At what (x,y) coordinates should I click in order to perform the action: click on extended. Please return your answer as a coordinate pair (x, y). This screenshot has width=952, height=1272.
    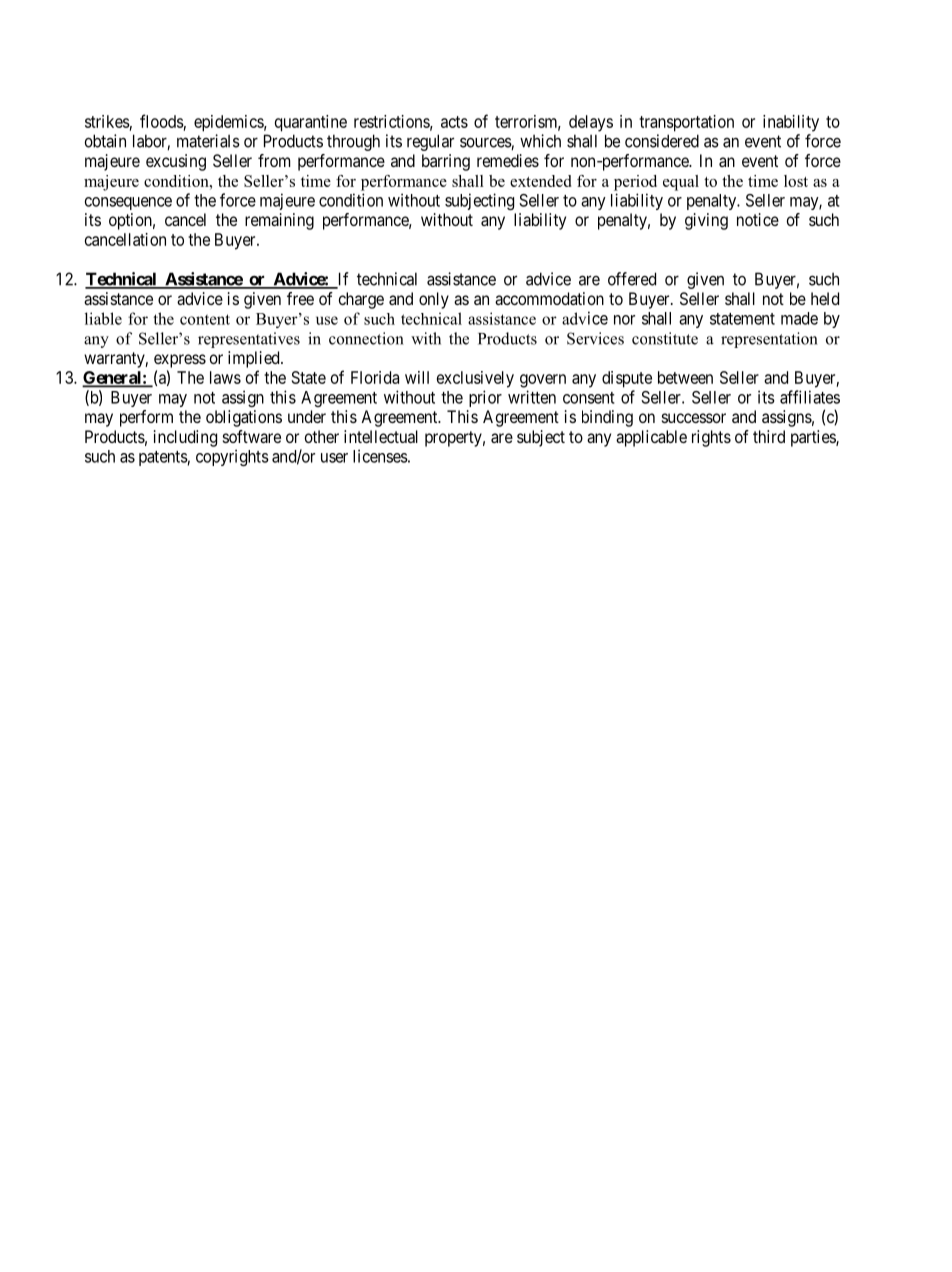
    Looking at the image, I should click on (540, 181).
